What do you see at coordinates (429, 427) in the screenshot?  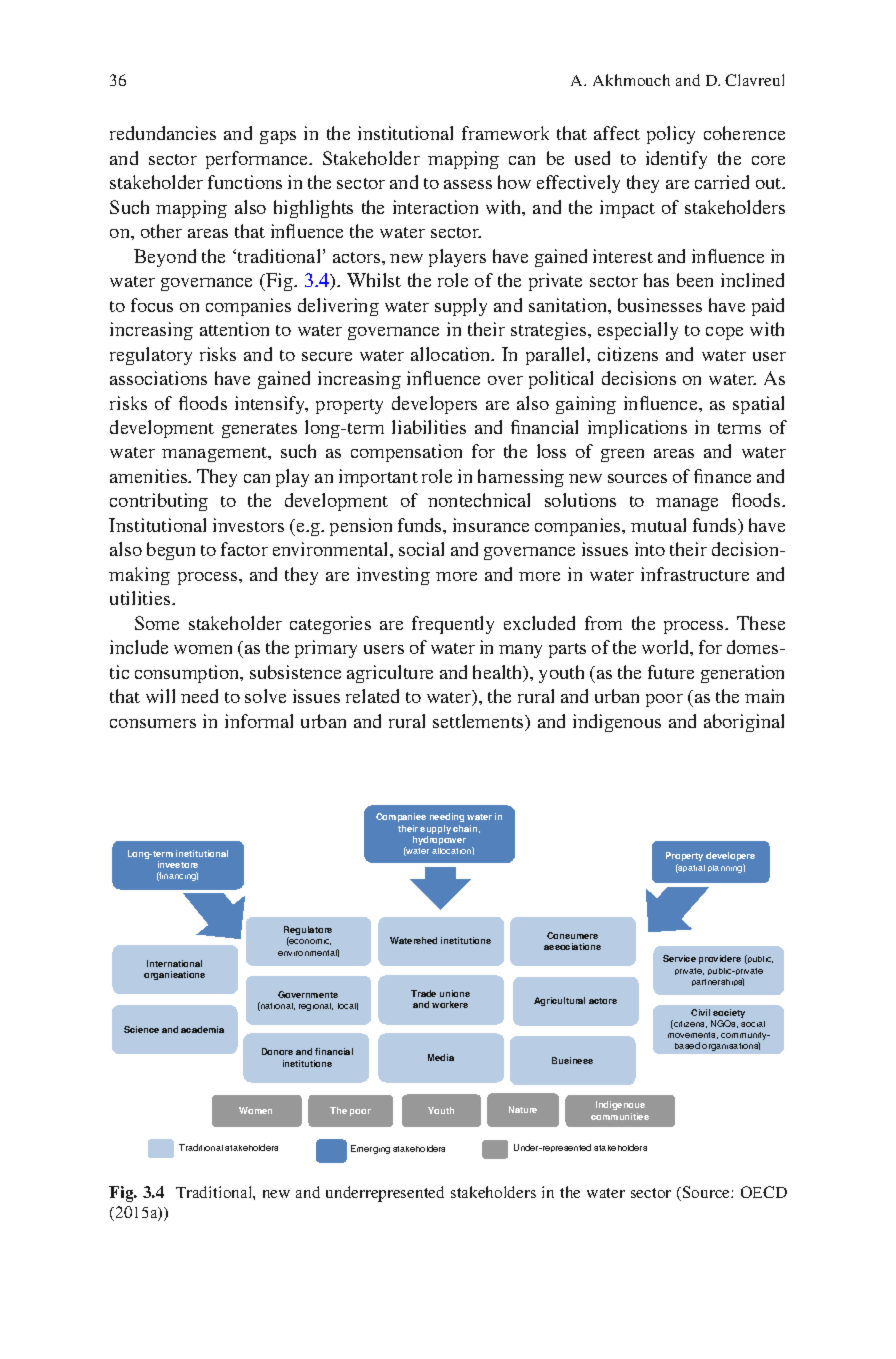 I see `liabilities` at bounding box center [429, 427].
